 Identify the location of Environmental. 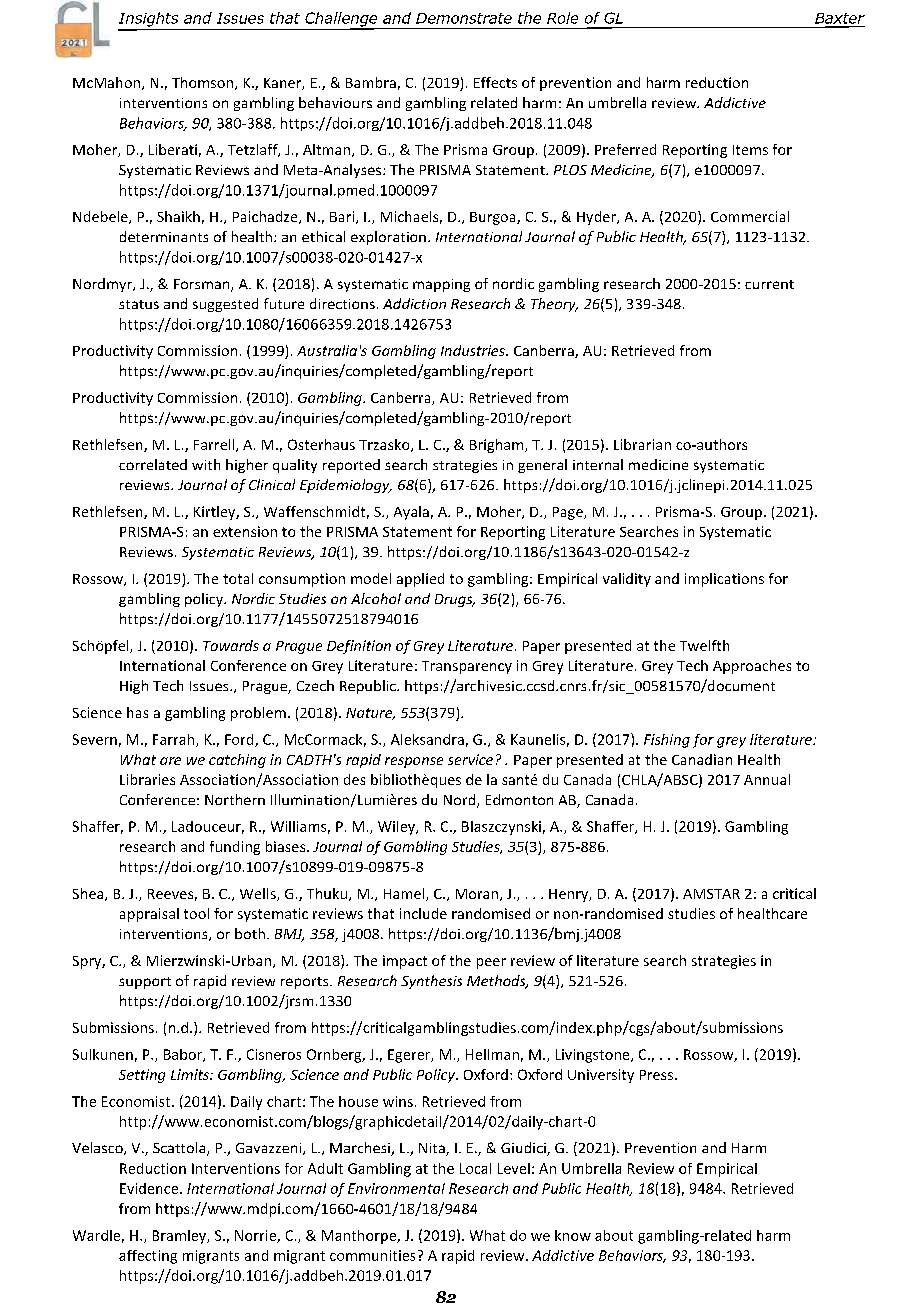
(396, 1188).
